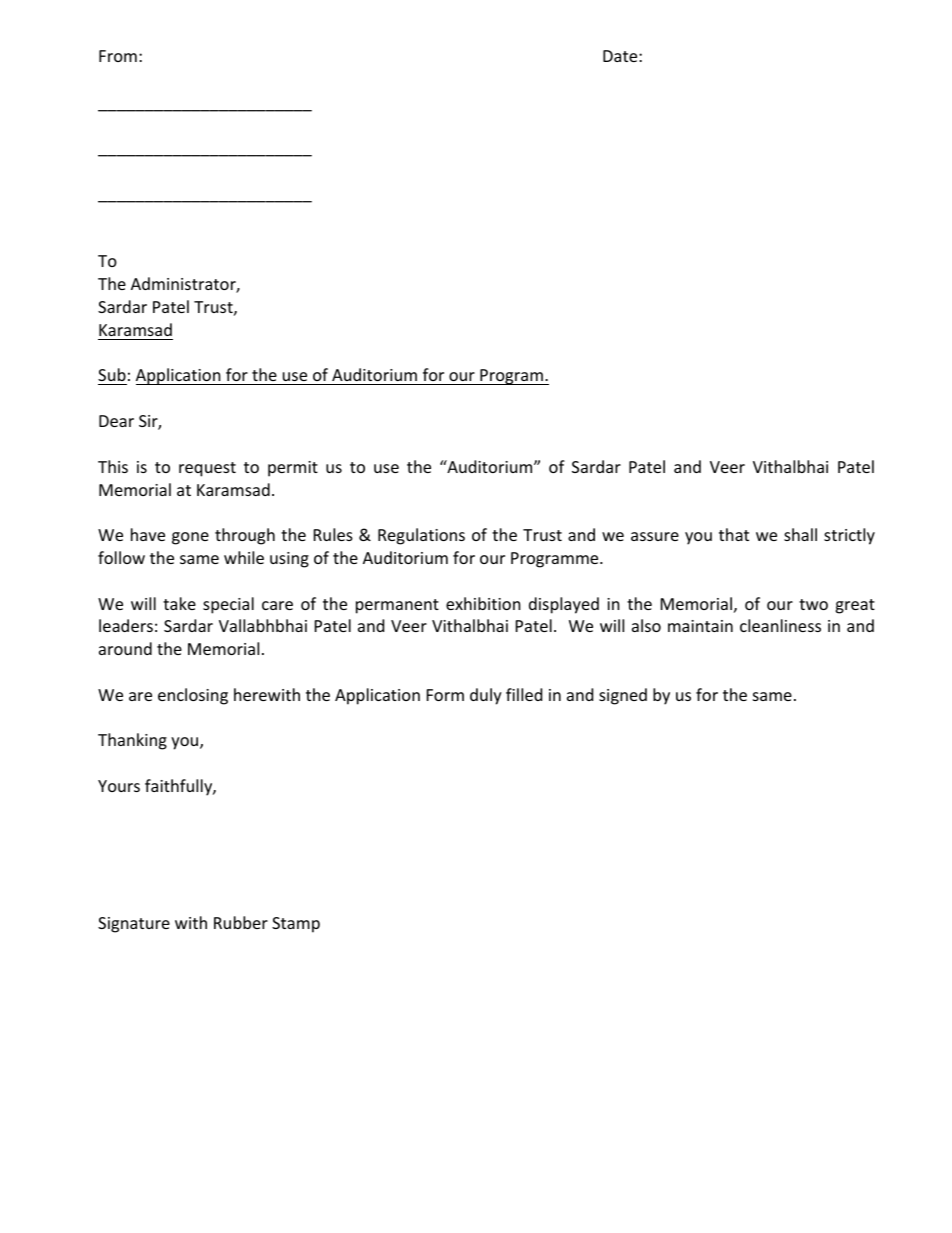 The image size is (952, 1233). Describe the element at coordinates (734, 534) in the page. I see `that` at that location.
